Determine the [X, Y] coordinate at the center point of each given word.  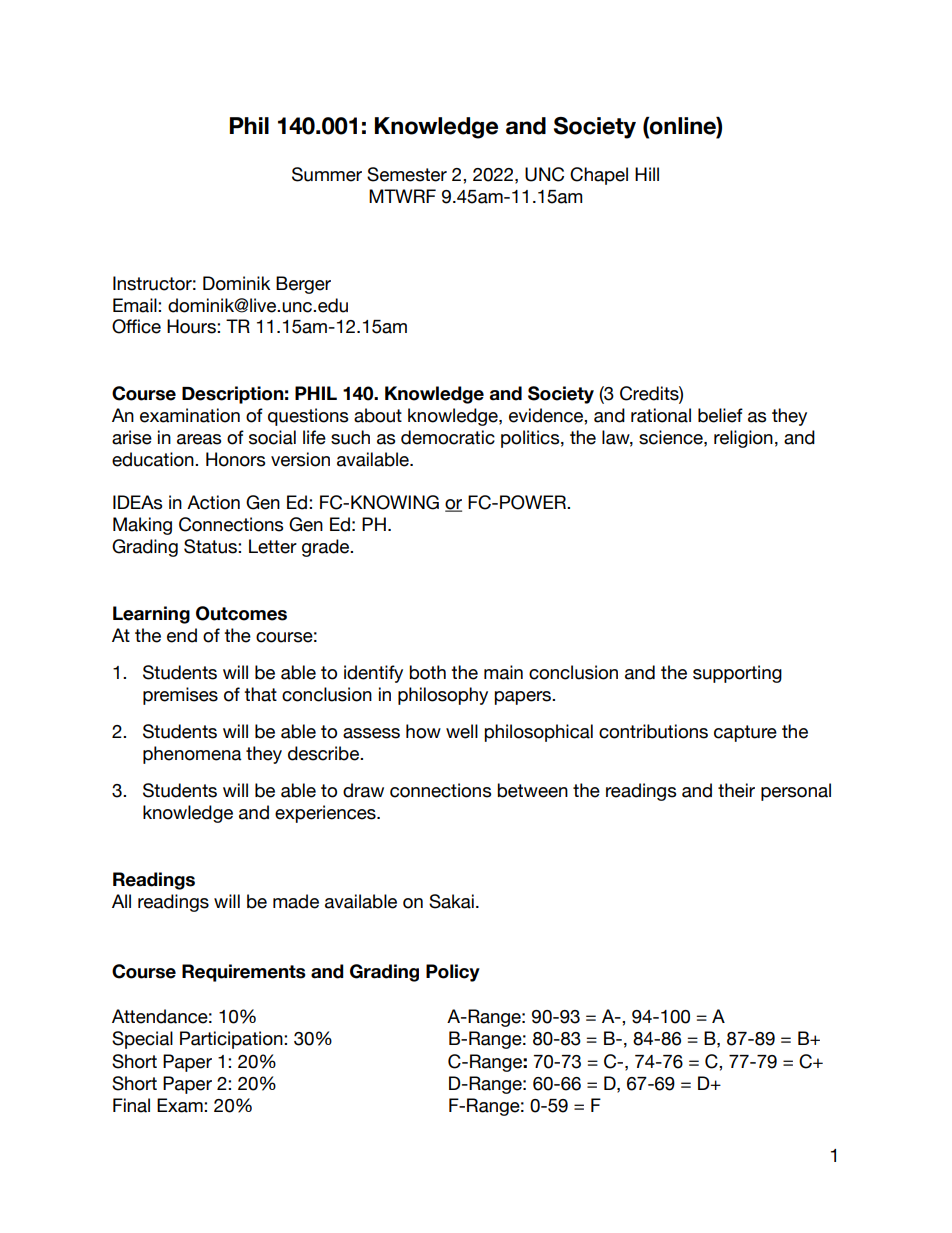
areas [199, 439]
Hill [647, 174]
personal [796, 792]
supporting [737, 674]
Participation [232, 1040]
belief [720, 415]
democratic [448, 437]
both [427, 672]
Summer [327, 174]
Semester [407, 174]
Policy [453, 973]
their [736, 790]
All [121, 901]
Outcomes [241, 613]
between [532, 790]
